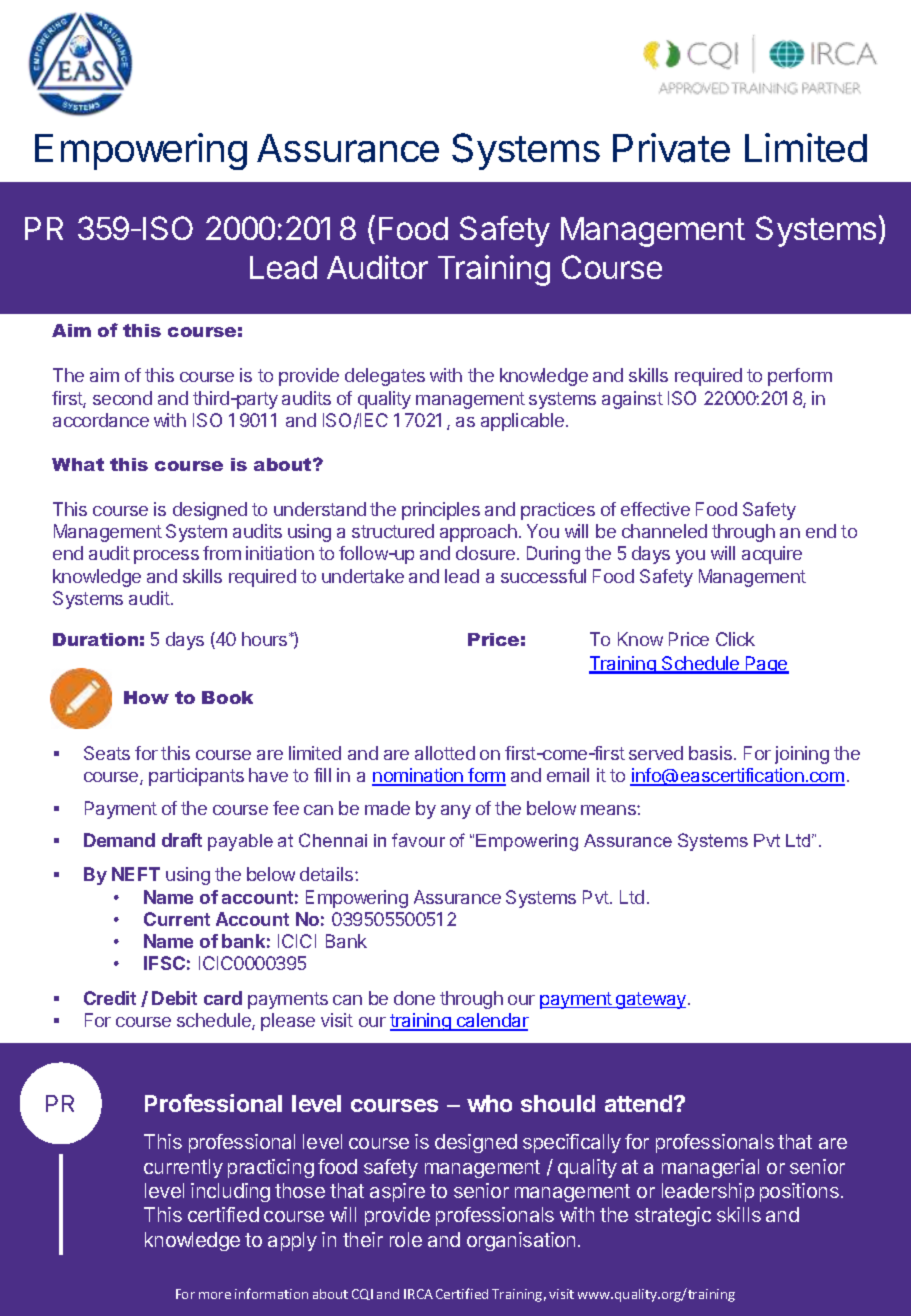 Image resolution: width=911 pixels, height=1316 pixels. Describe the element at coordinates (215, 1295) in the document. I see `more` at that location.
